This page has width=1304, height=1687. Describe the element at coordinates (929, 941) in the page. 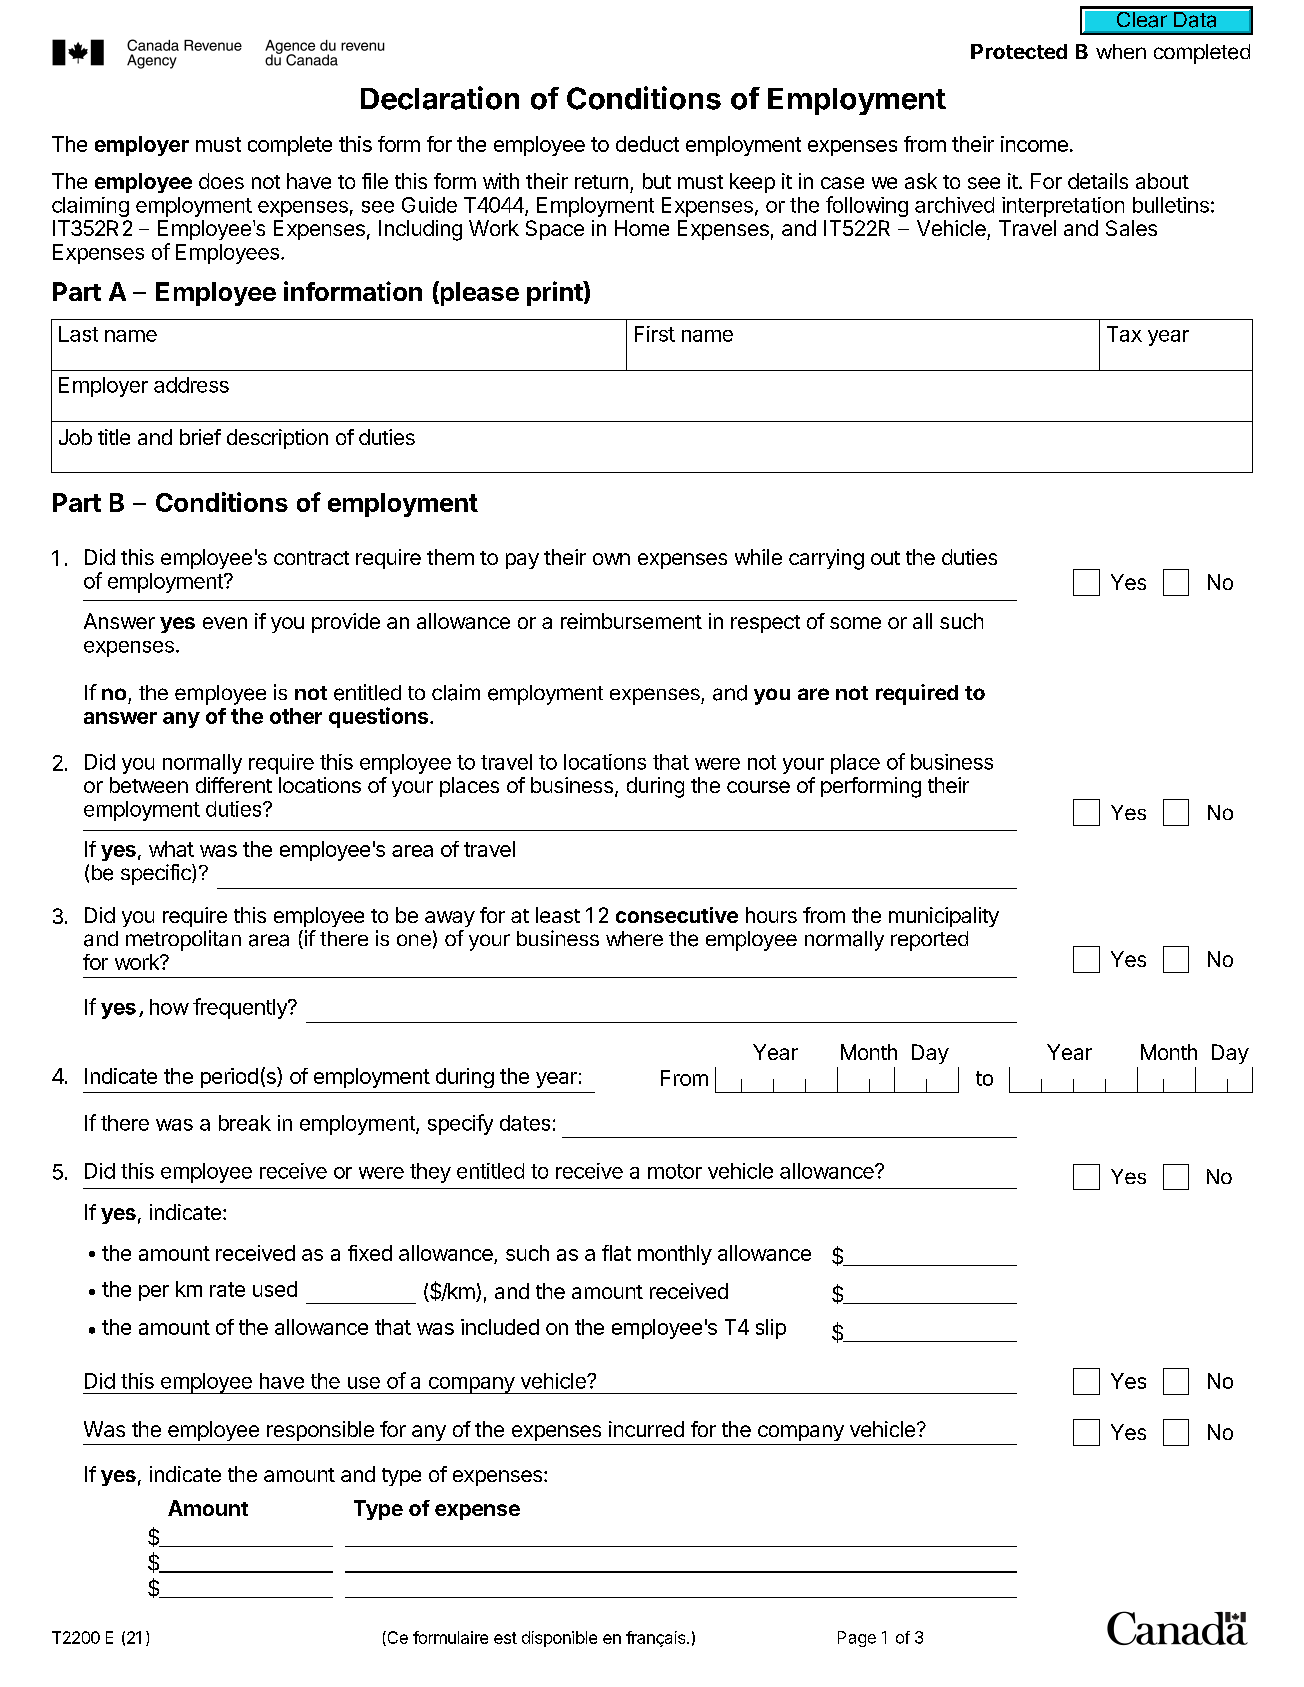

I see `reported` at that location.
